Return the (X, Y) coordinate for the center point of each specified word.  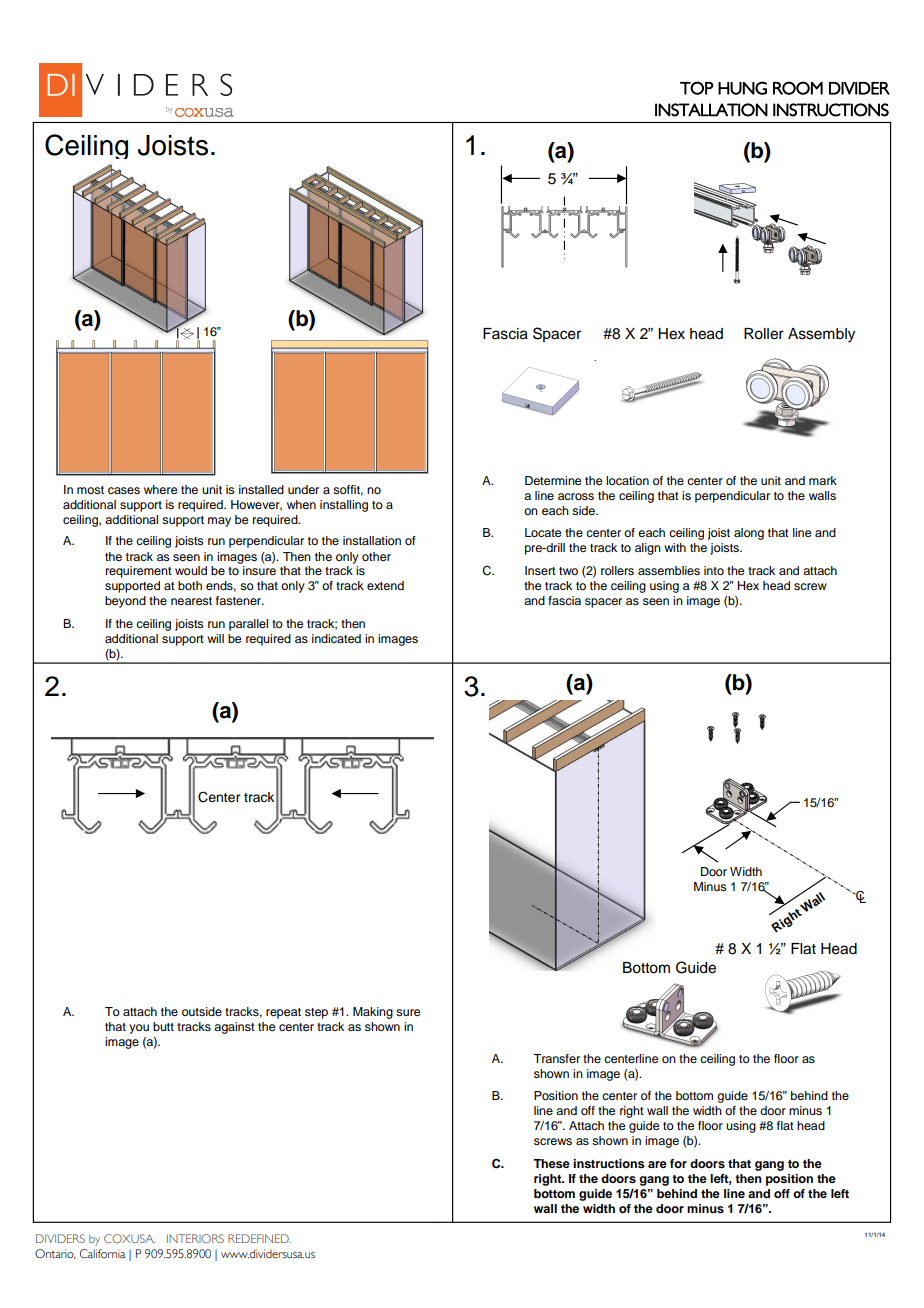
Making (373, 1013)
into (714, 570)
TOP (696, 88)
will (215, 638)
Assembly (821, 335)
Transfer (556, 1058)
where (160, 489)
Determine (553, 480)
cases (124, 490)
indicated (336, 638)
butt (163, 1026)
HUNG (742, 88)
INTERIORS (195, 1238)
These (551, 1163)
